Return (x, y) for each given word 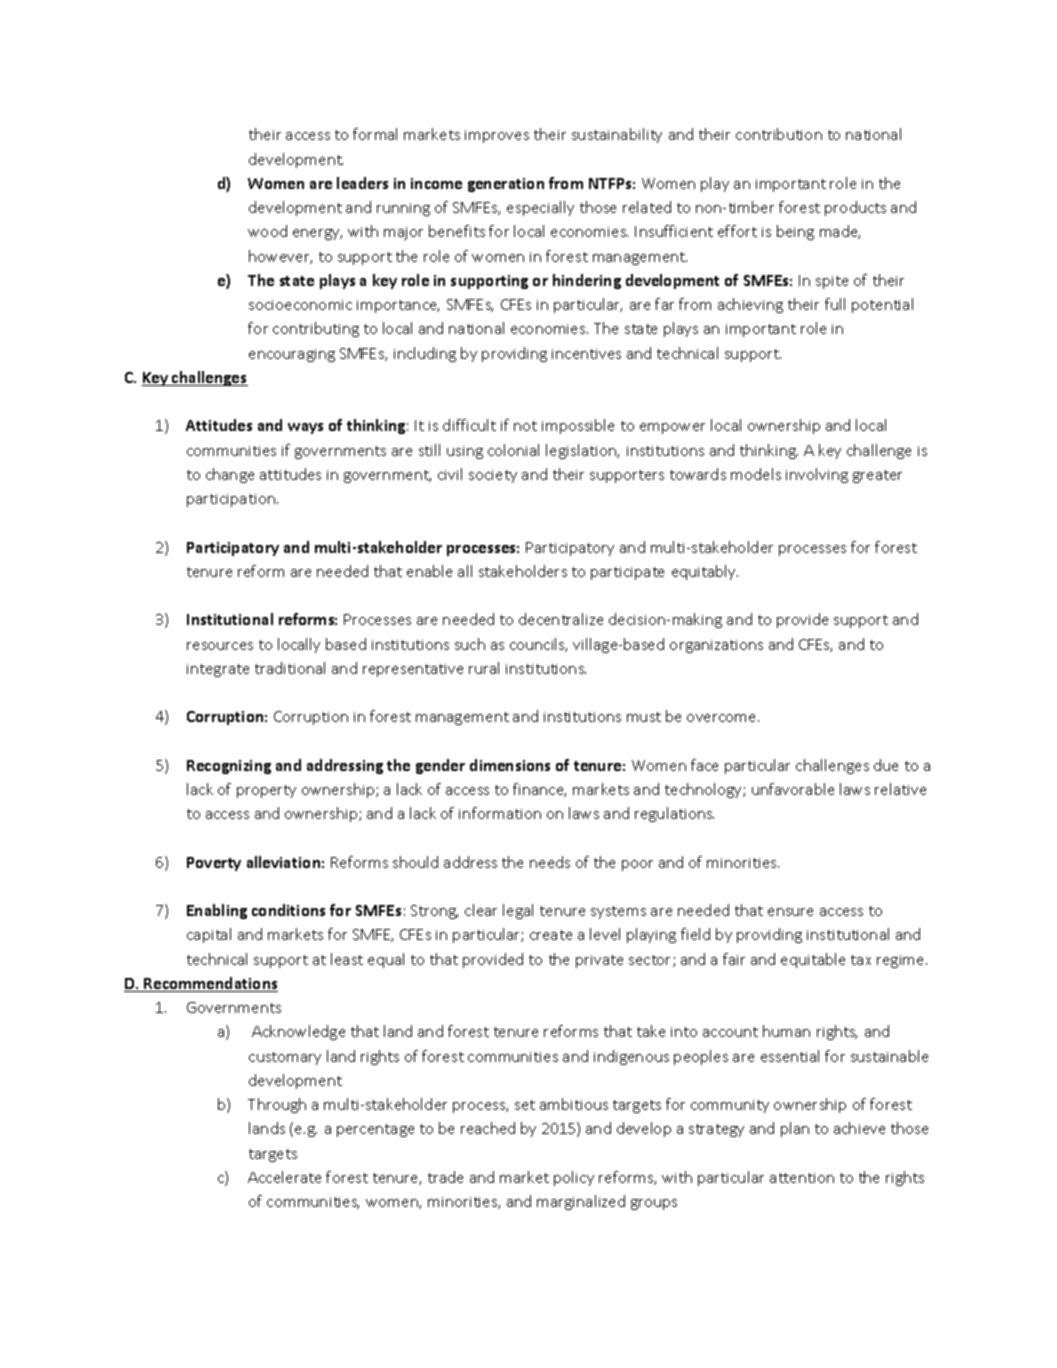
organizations (716, 646)
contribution (779, 134)
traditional (290, 668)
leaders (362, 183)
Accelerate (284, 1177)
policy (574, 1178)
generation (506, 185)
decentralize (561, 619)
